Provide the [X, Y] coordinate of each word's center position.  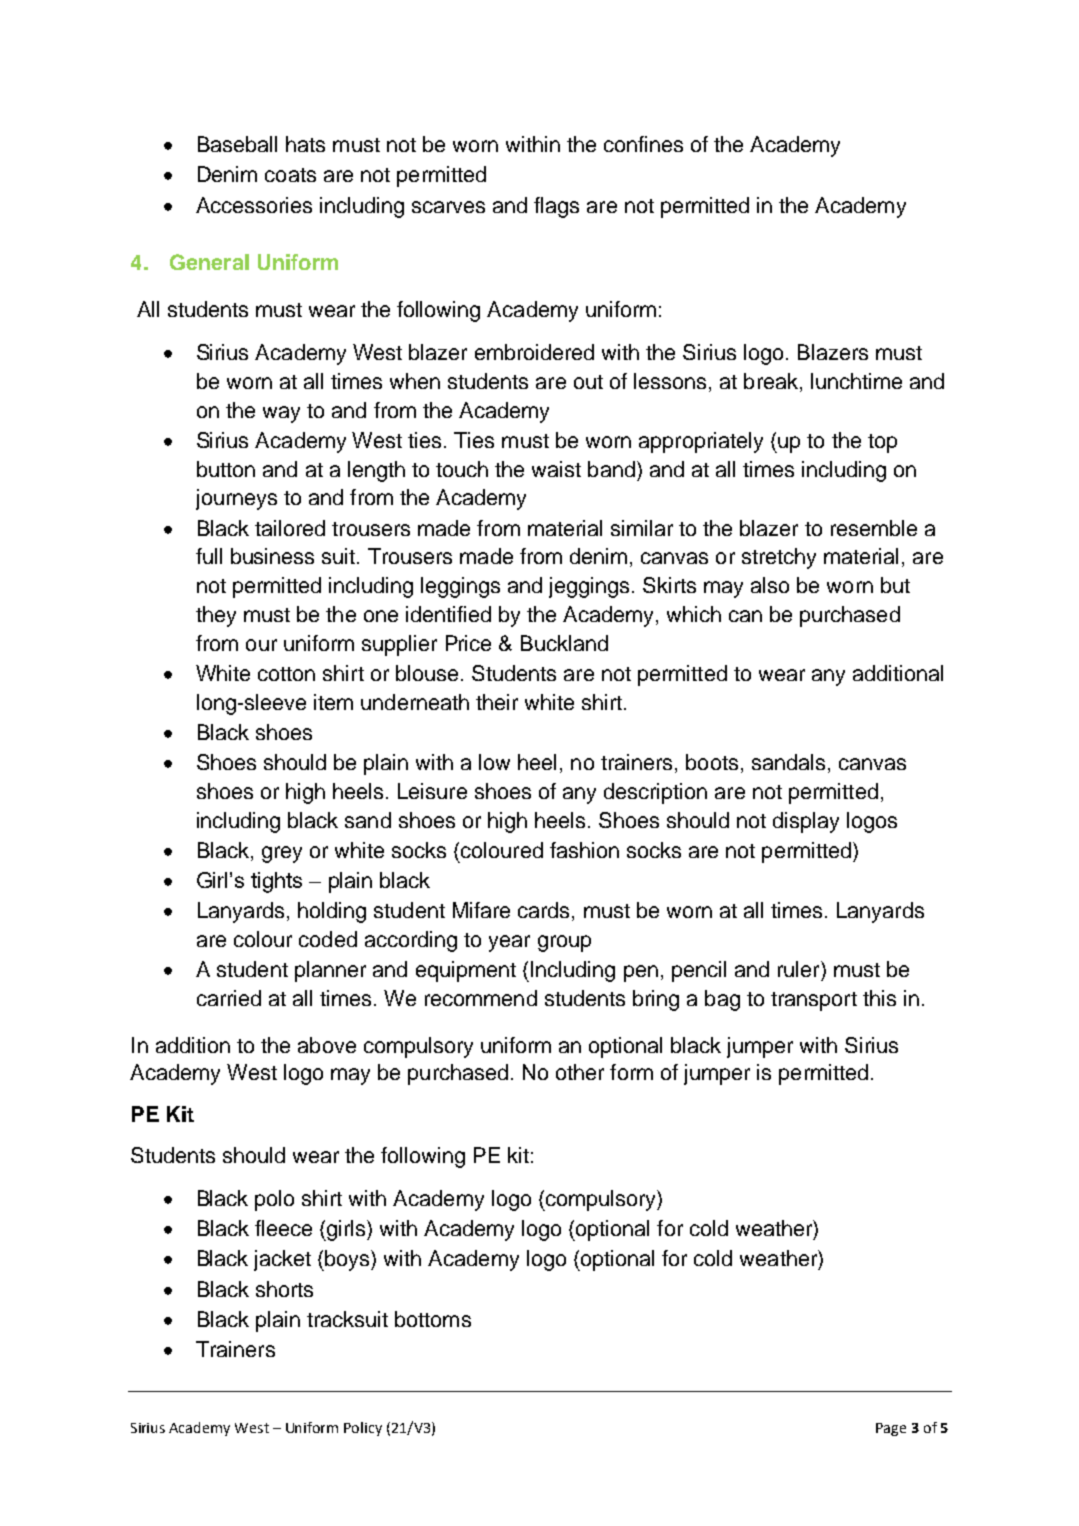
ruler [800, 969]
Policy [363, 1429]
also [770, 585]
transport [814, 1001]
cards [543, 910]
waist [556, 469]
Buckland [564, 643]
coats [290, 175]
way [281, 414]
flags [556, 207]
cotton [286, 674]
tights [276, 882]
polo [274, 1200]
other [580, 1072]
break [771, 381]
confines [643, 144]
